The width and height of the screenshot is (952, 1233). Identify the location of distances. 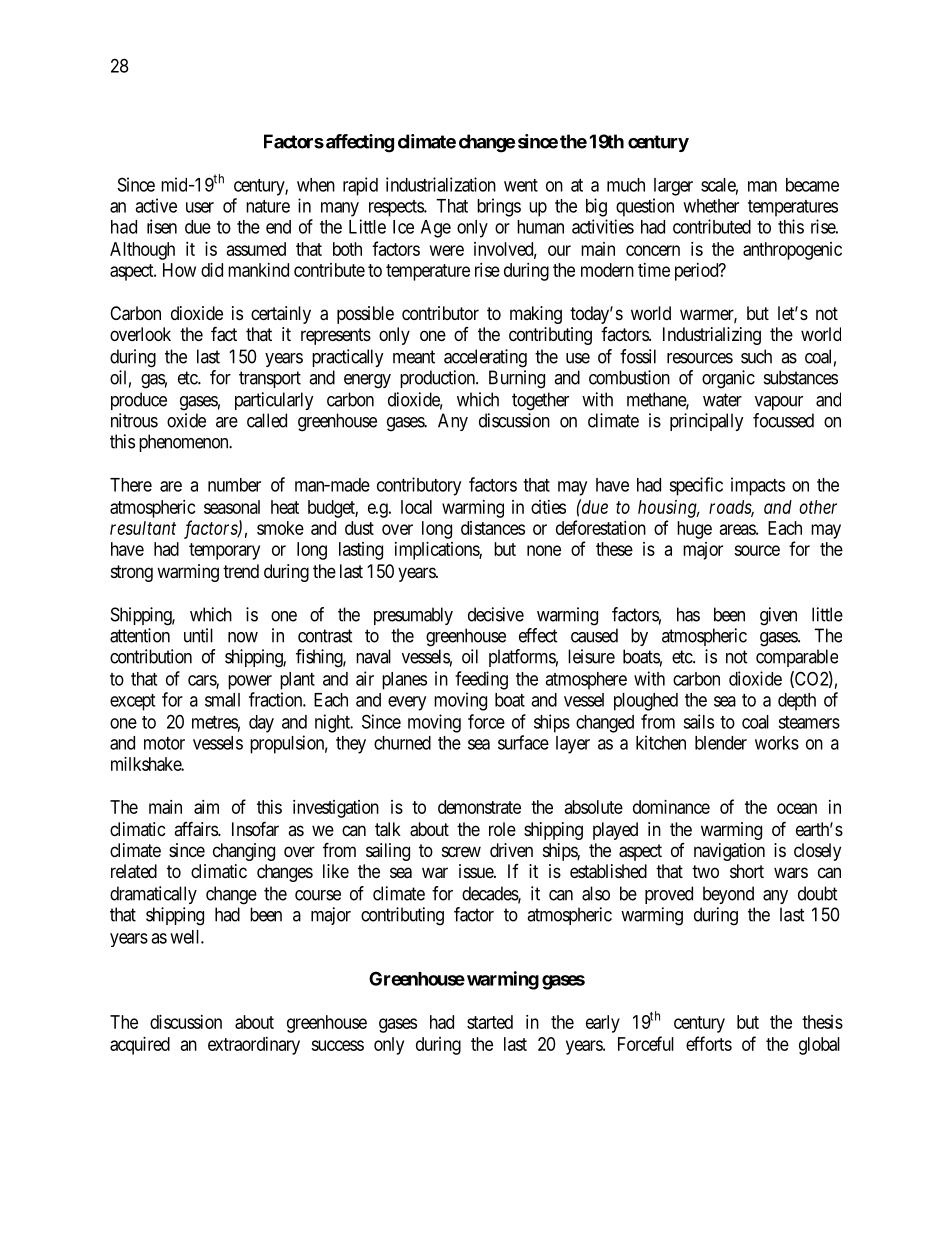
(493, 528).
